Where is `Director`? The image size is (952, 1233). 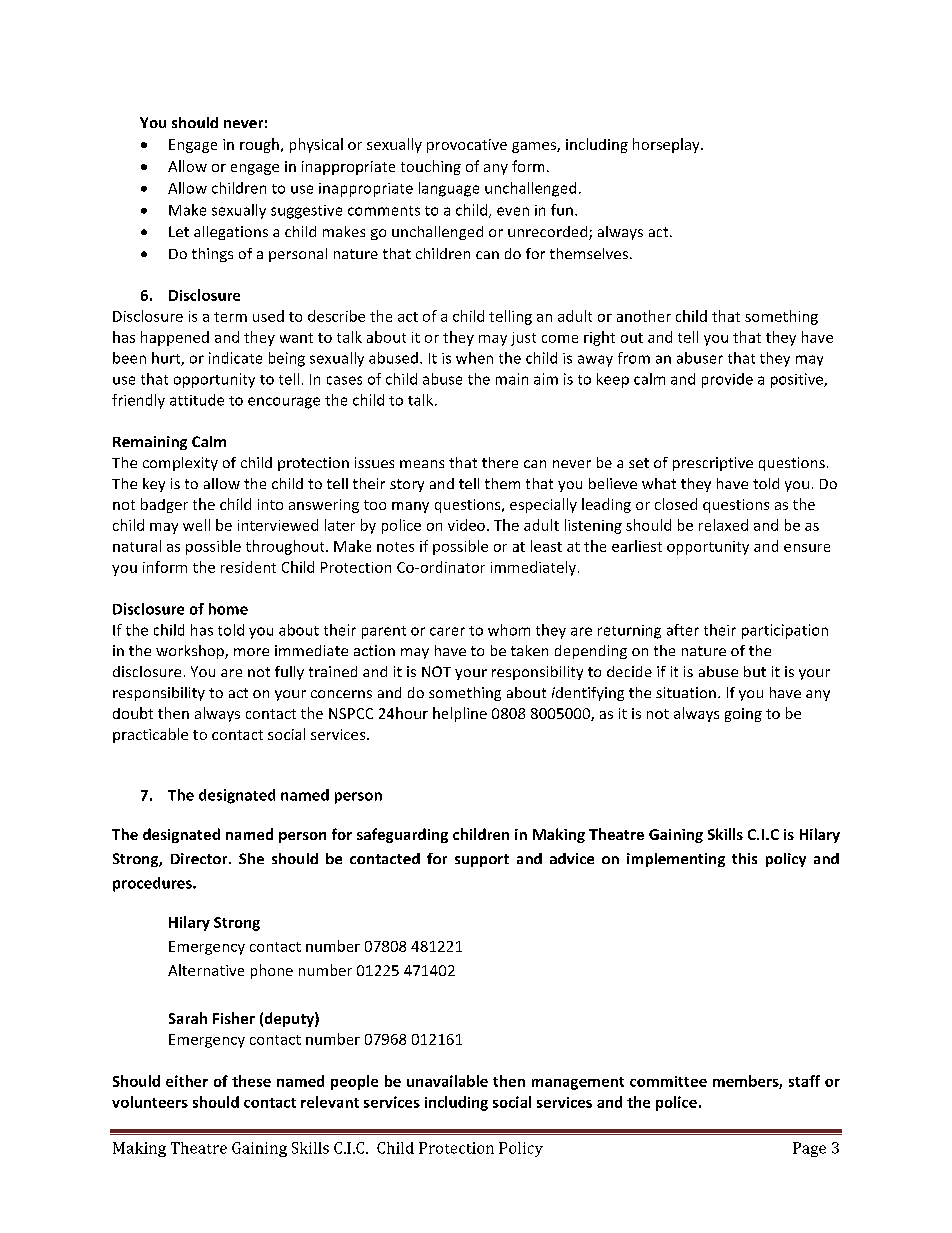
Director is located at coordinates (200, 858).
